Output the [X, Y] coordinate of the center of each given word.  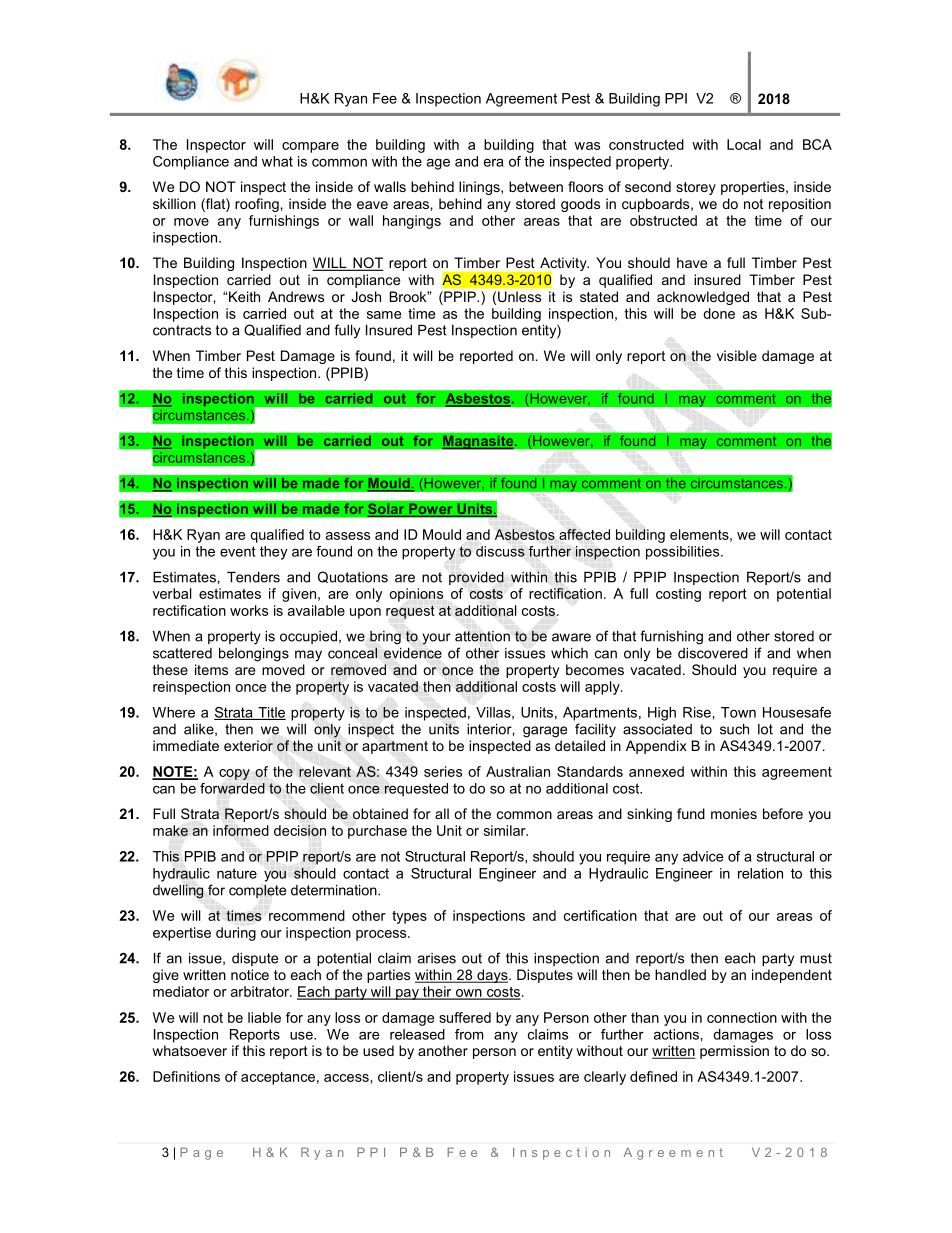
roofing [258, 205]
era [493, 162]
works [249, 610]
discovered [713, 653]
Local [744, 144]
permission [734, 1052]
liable [264, 1017]
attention [482, 636]
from [469, 1034]
